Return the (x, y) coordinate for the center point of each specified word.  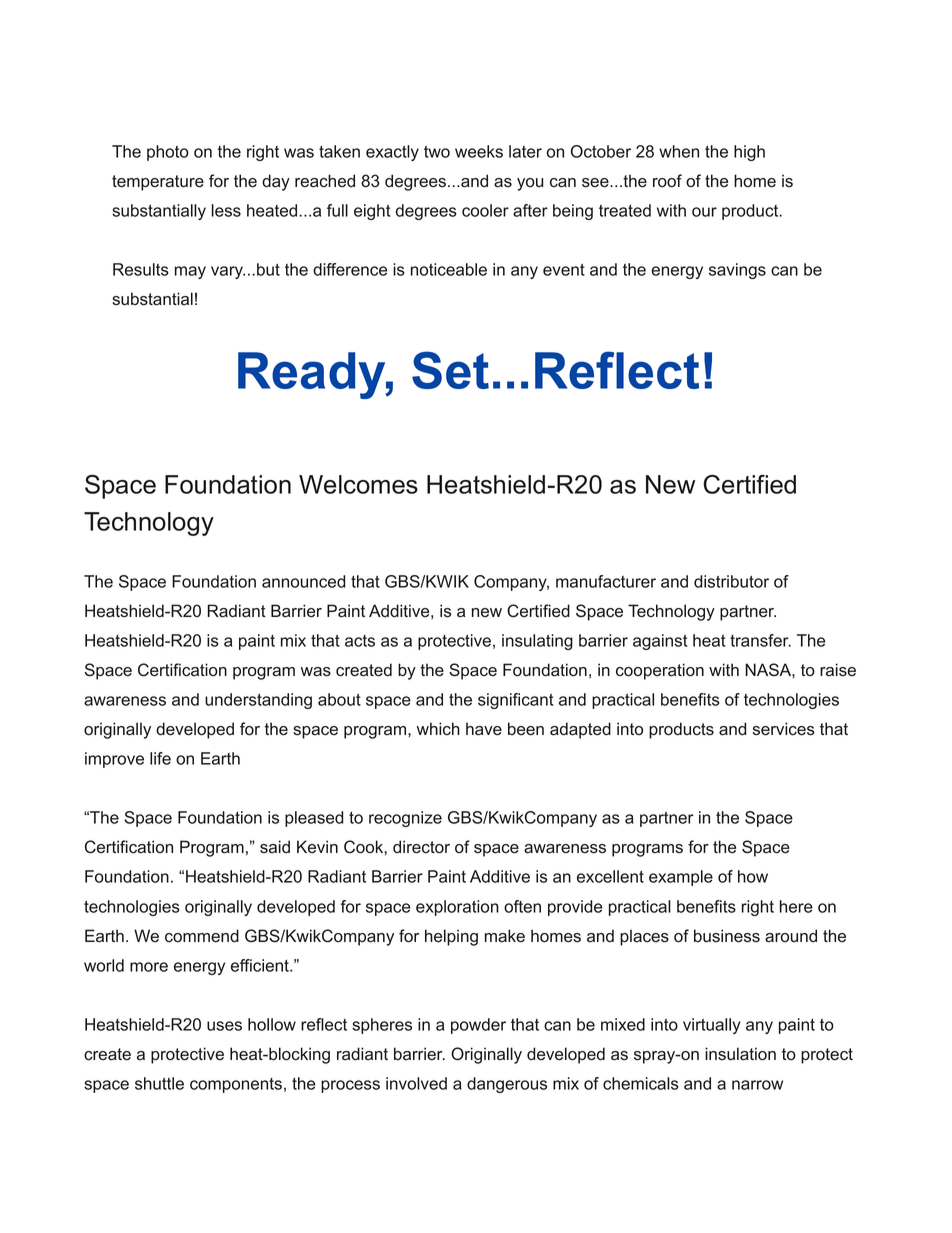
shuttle (159, 1083)
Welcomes (358, 484)
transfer (760, 640)
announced (304, 581)
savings (737, 271)
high (749, 153)
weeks (479, 151)
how (753, 876)
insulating (537, 642)
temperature (158, 183)
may (190, 272)
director (421, 847)
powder (478, 1026)
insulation (740, 1054)
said (275, 847)
